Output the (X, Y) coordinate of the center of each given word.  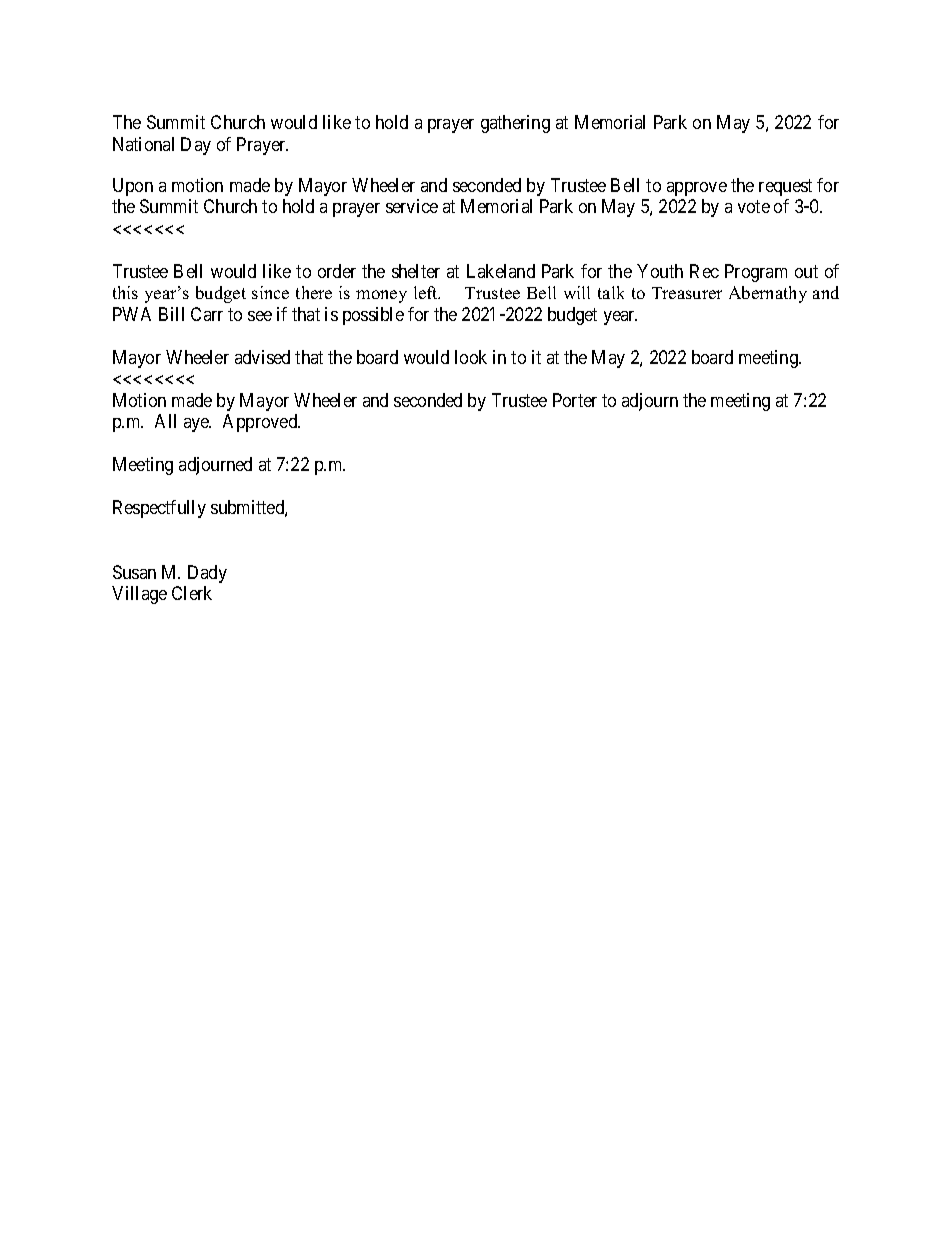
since (270, 292)
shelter (416, 271)
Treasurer (687, 293)
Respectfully (159, 509)
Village (139, 595)
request (785, 187)
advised (262, 357)
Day (196, 146)
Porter (575, 400)
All (165, 421)
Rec (704, 271)
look (471, 357)
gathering (515, 124)
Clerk (192, 593)
